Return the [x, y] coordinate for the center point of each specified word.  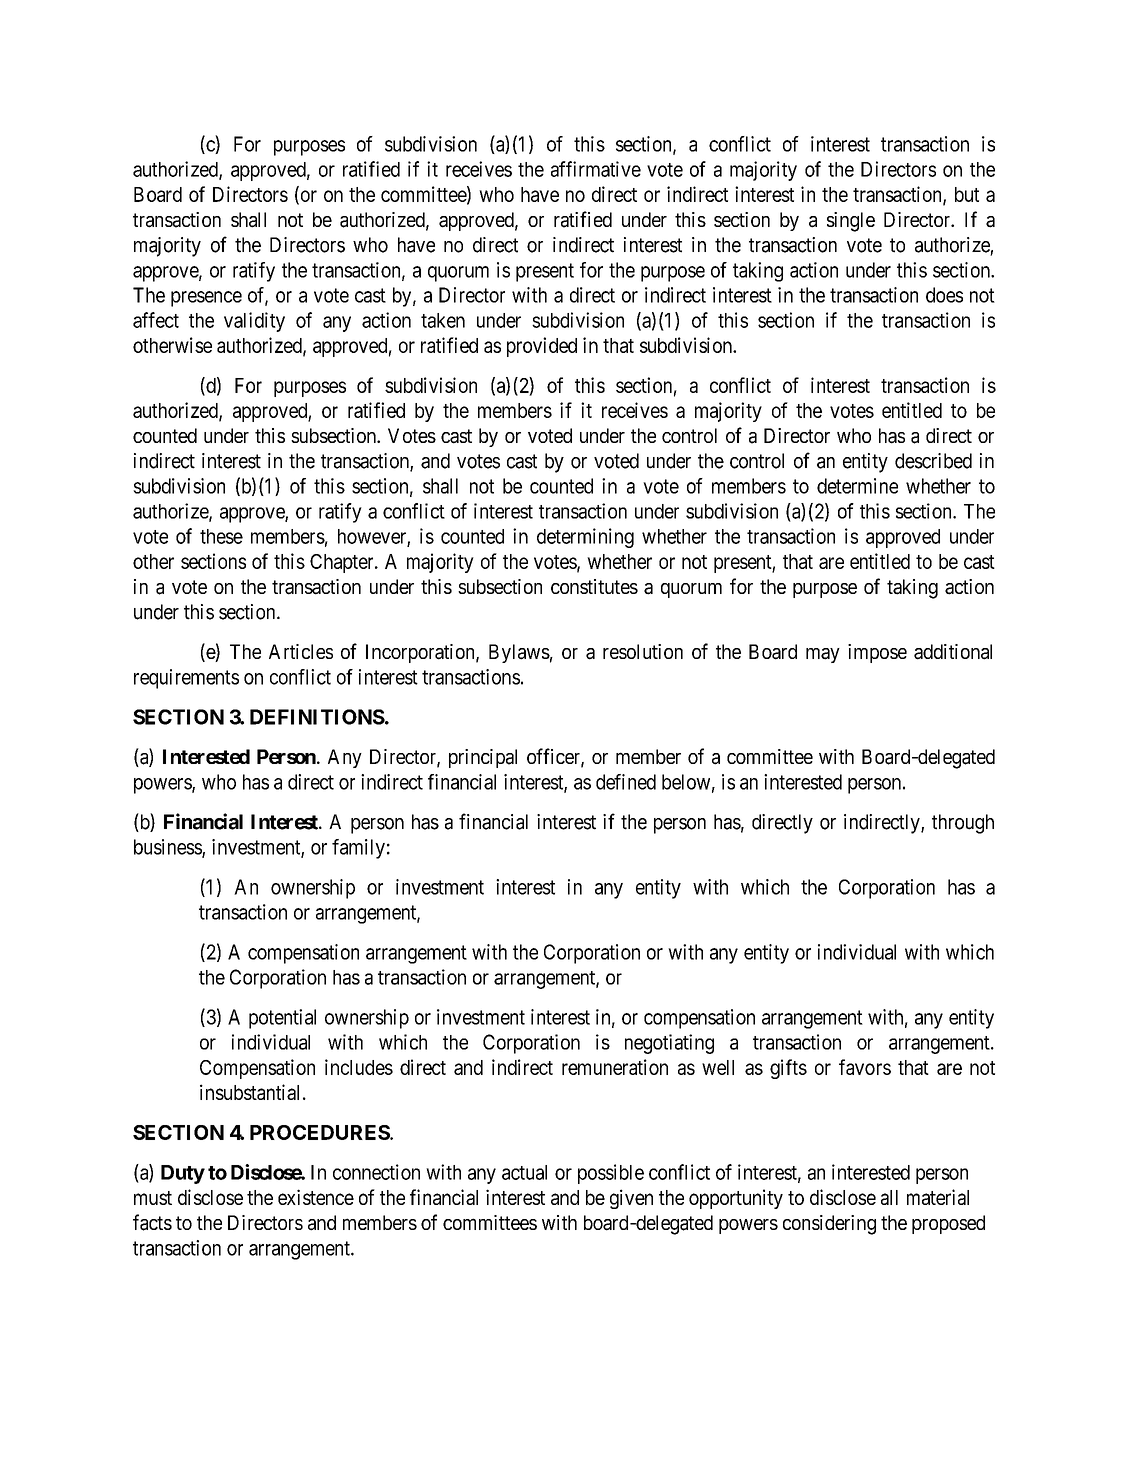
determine [857, 486]
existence [316, 1197]
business [168, 848]
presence [206, 299]
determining [585, 538]
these [221, 536]
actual [524, 1172]
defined [626, 782]
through [963, 824]
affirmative [596, 169]
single [851, 222]
